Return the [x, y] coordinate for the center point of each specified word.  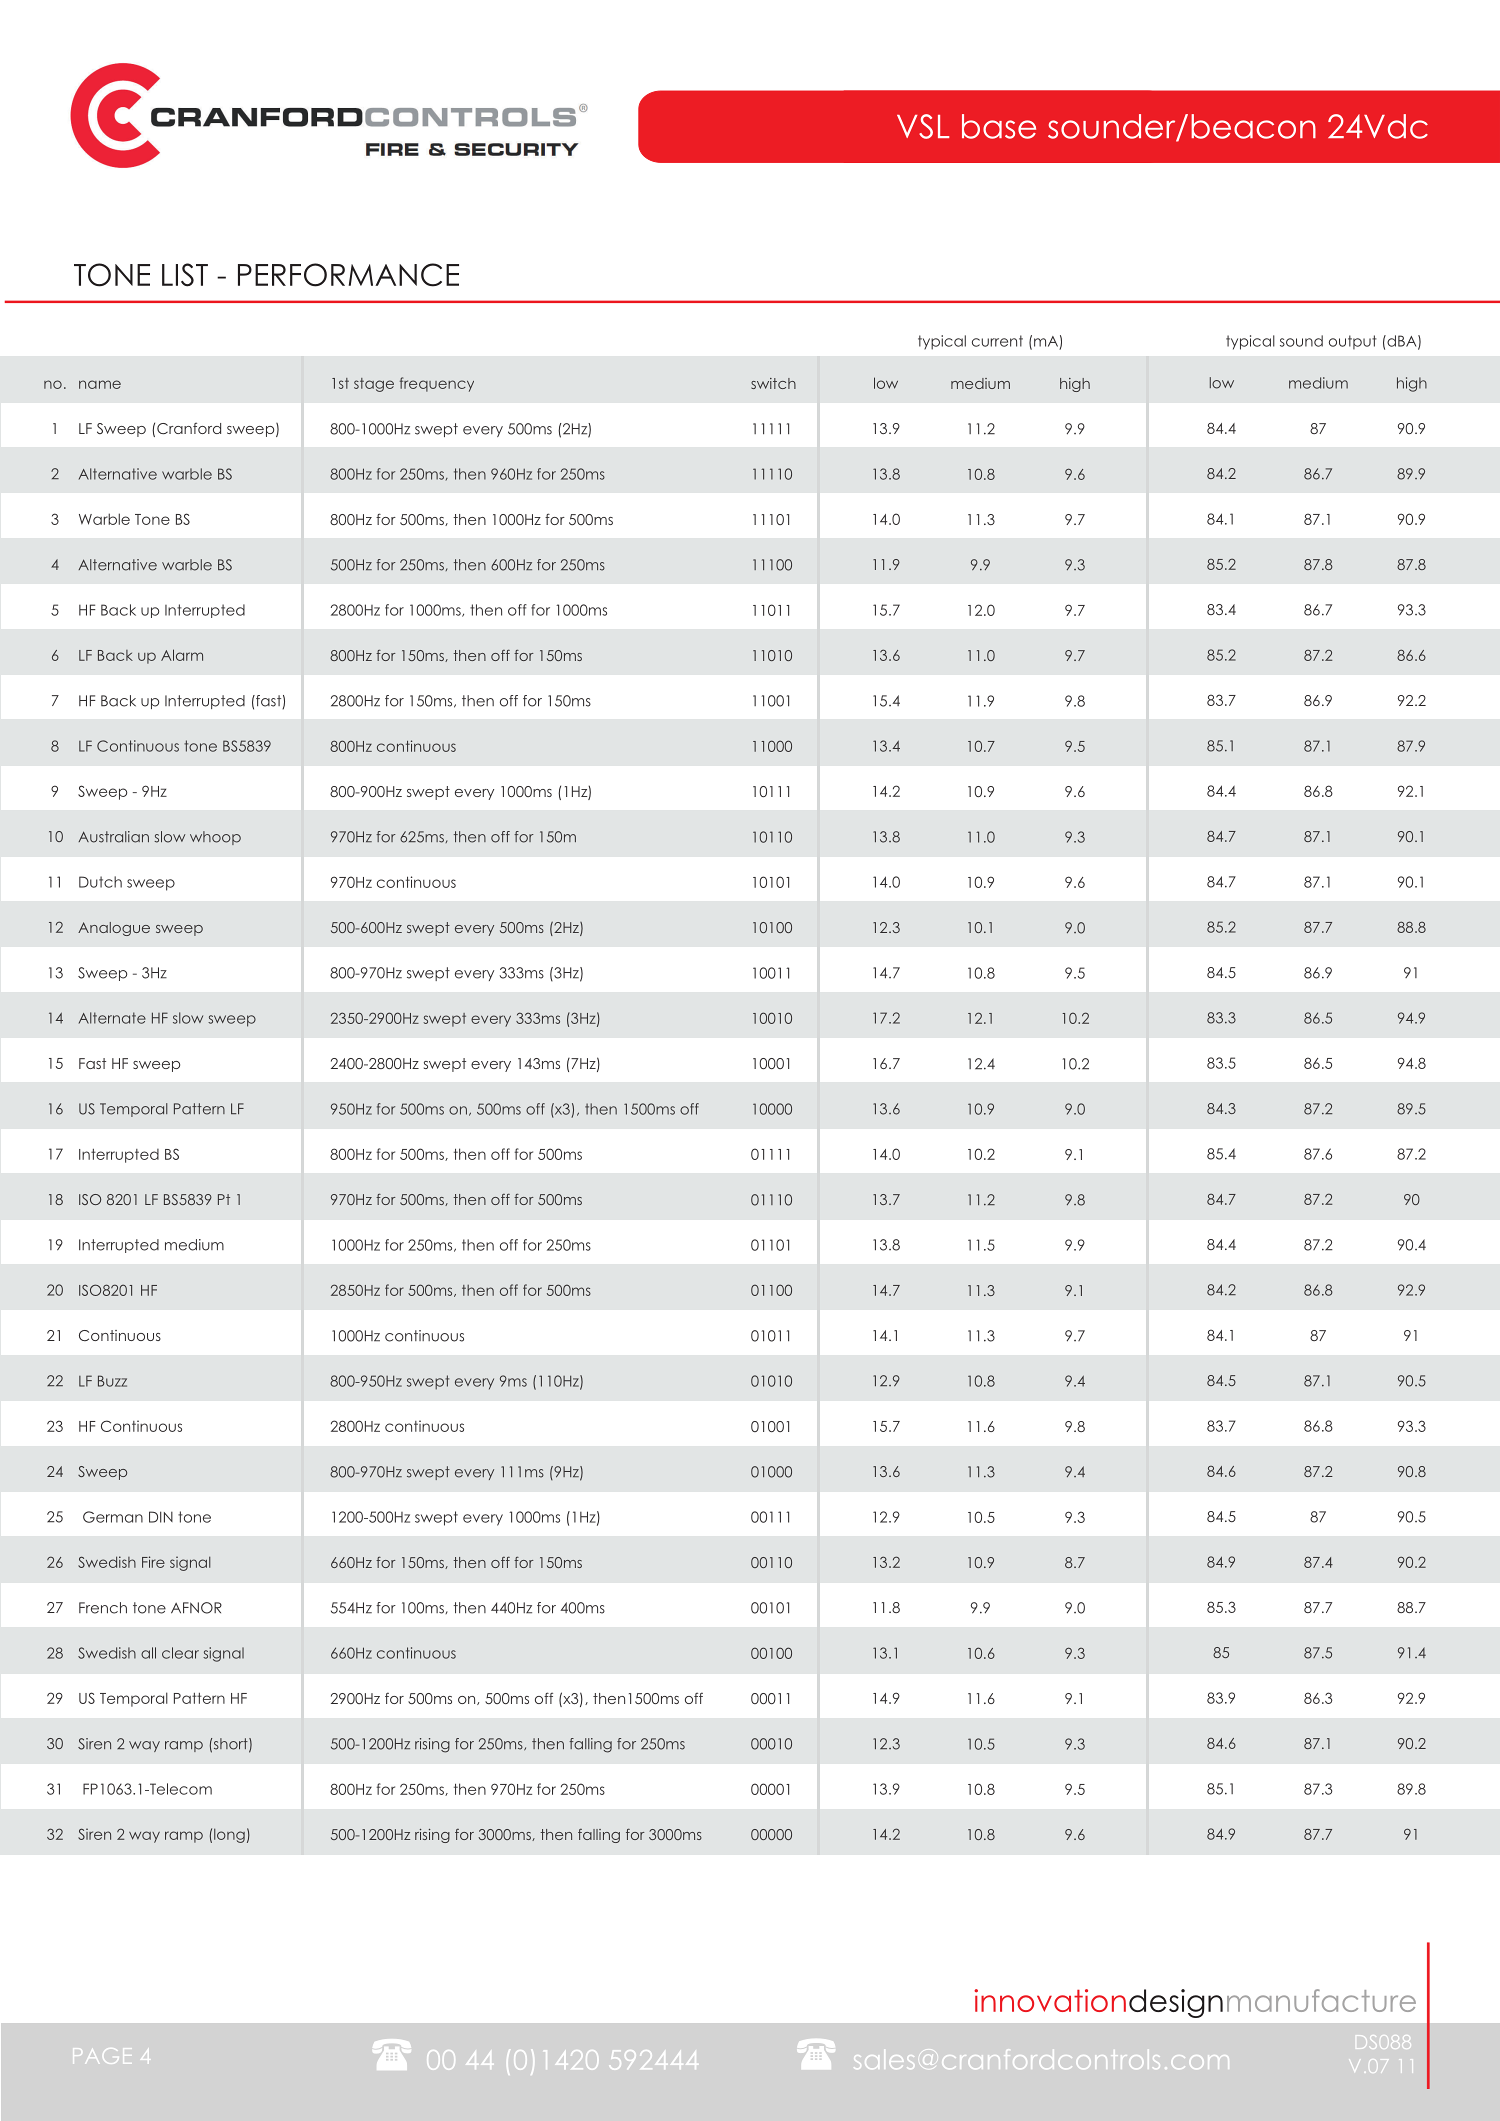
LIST [185, 275]
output [1353, 342]
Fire [153, 1562]
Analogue [114, 929]
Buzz [112, 1381]
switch [773, 383]
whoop [215, 838]
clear [180, 1653]
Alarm [182, 655]
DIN [161, 1517]
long [229, 1835]
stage [374, 385]
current [997, 341]
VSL [923, 126]
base [999, 126]
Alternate [112, 1018]
